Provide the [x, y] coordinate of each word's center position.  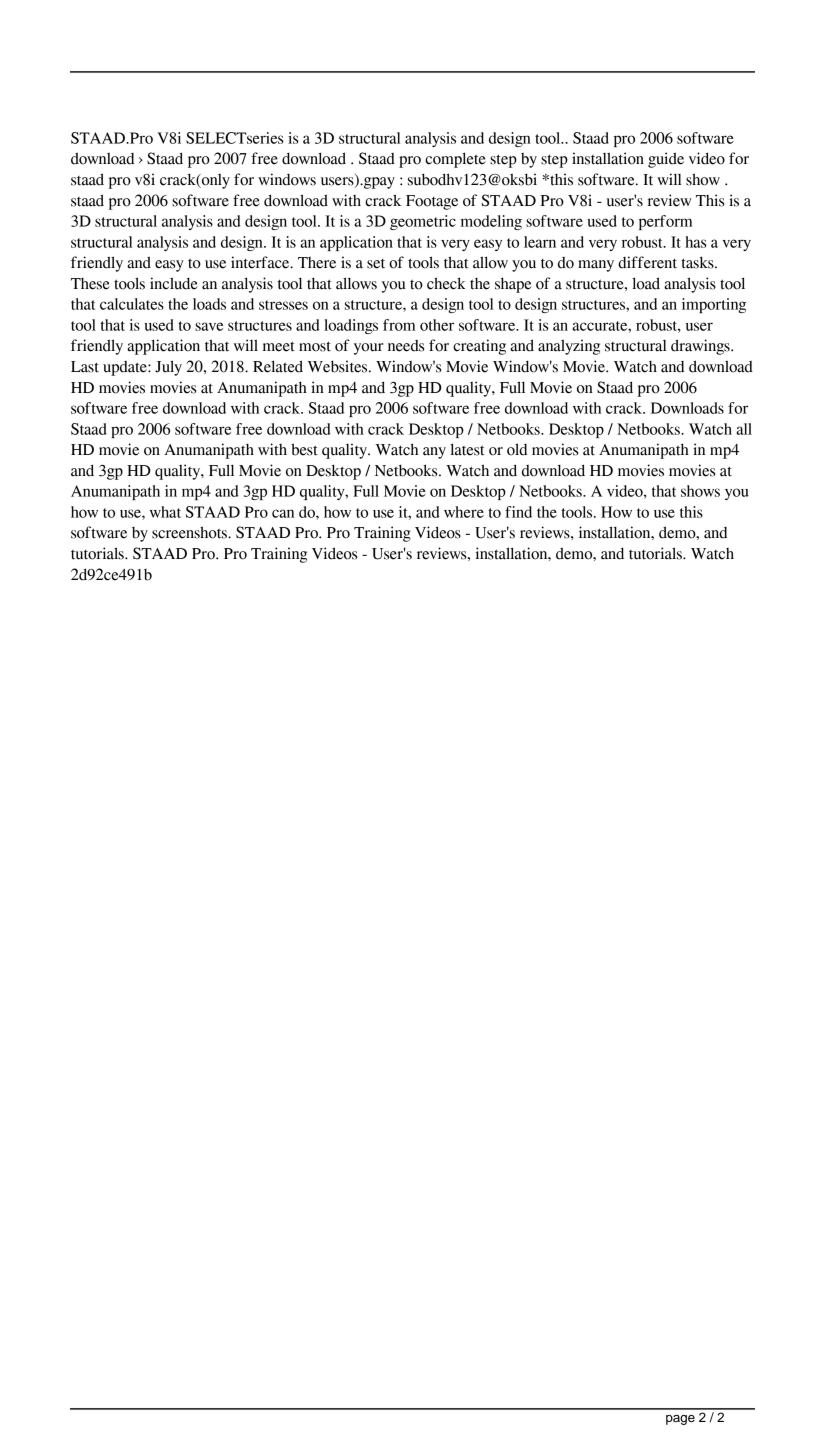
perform [666, 222]
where [464, 512]
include [174, 283]
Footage [432, 202]
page [680, 1420]
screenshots [190, 532]
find [518, 512]
